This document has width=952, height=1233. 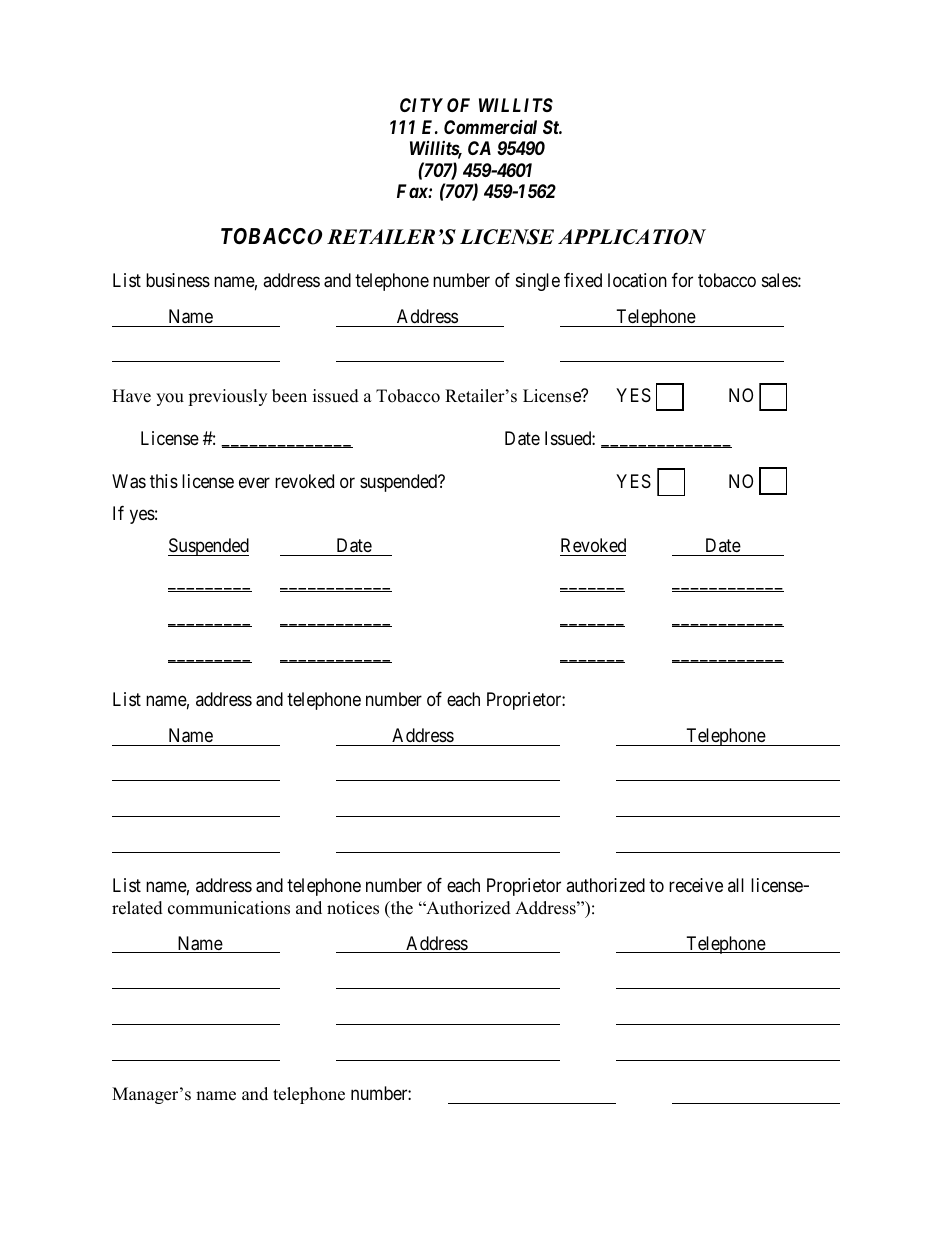 What do you see at coordinates (254, 482) in the document?
I see `ever` at bounding box center [254, 482].
